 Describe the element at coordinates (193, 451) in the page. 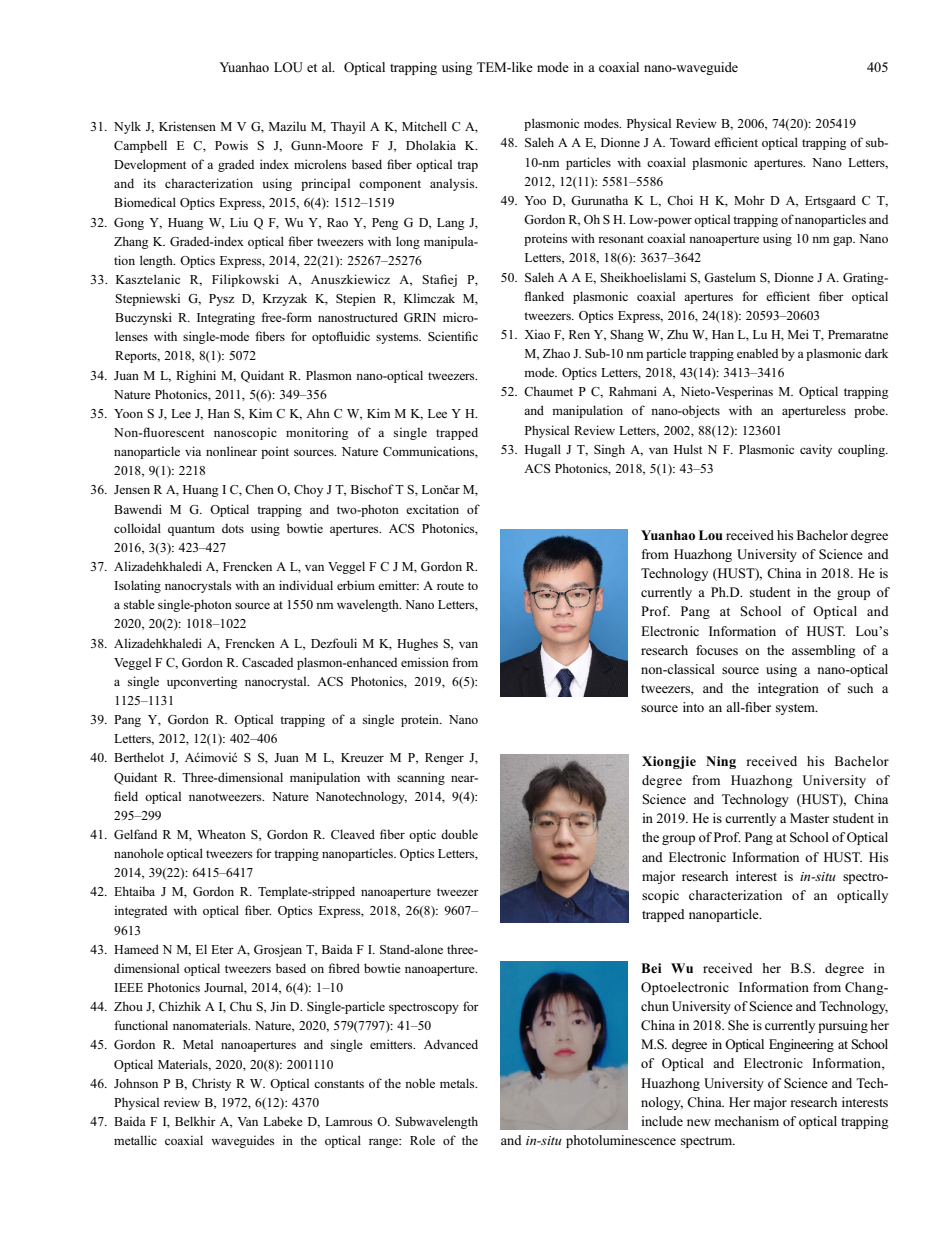

I see `via` at that location.
